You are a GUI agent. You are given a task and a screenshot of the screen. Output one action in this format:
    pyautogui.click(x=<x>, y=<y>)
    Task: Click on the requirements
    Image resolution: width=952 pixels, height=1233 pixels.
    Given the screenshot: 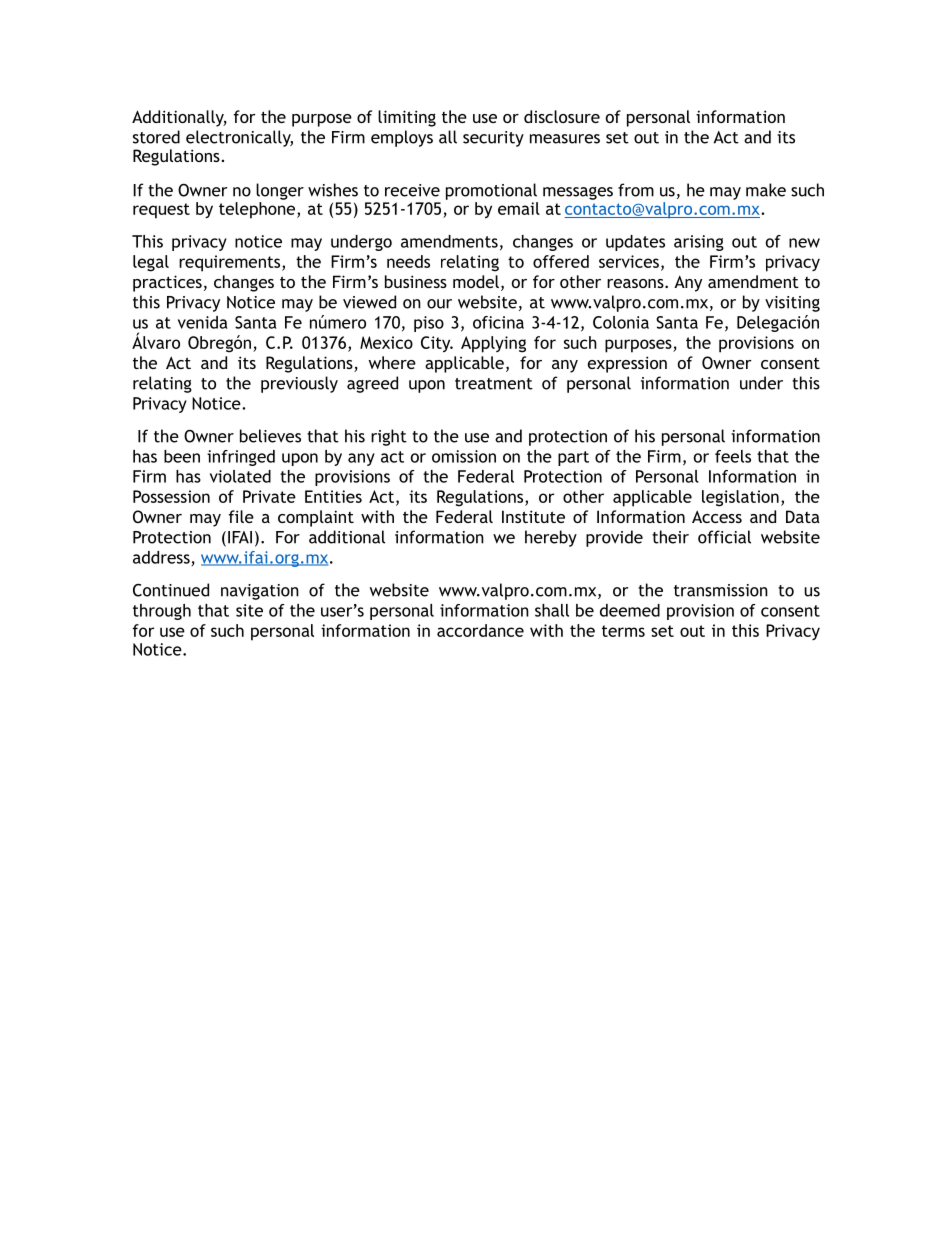 What is the action you would take?
    pyautogui.click(x=231, y=263)
